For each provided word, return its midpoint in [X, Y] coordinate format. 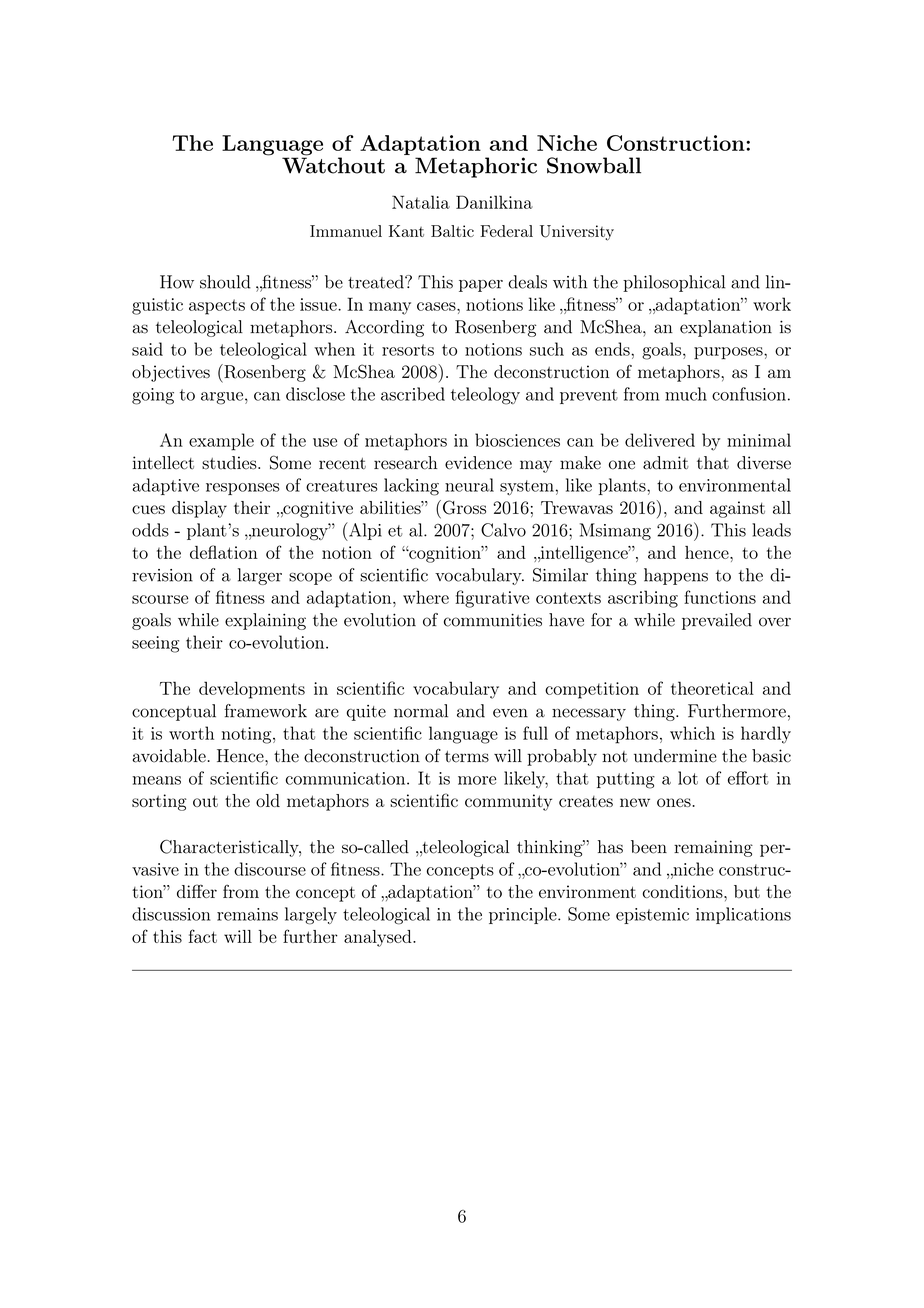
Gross [464, 507]
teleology [485, 396]
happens [676, 576]
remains [247, 914]
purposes [729, 353]
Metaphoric [476, 167]
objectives [171, 373]
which [692, 733]
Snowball [594, 165]
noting [248, 735]
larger [260, 576]
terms [467, 757]
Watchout [333, 164]
